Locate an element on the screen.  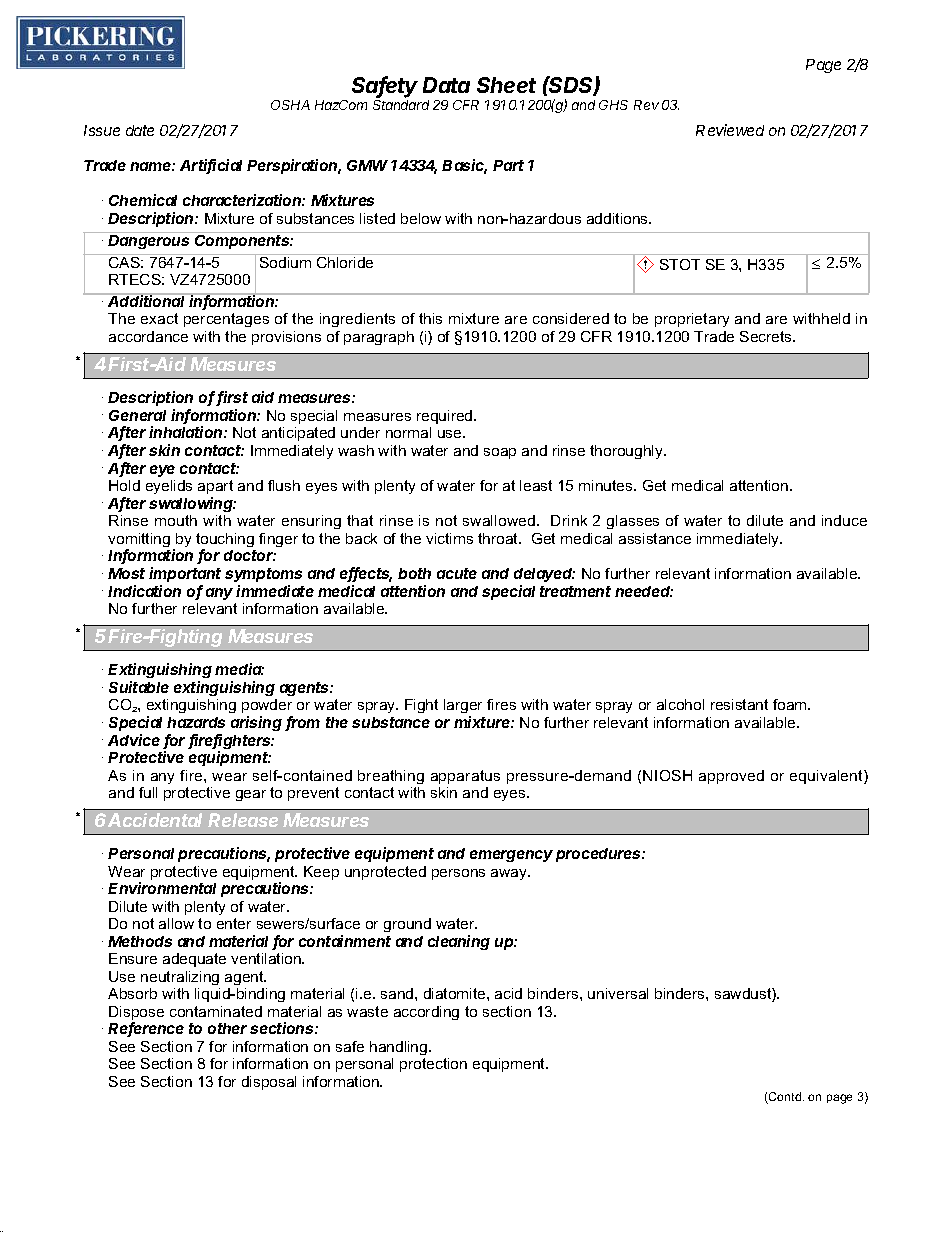
Reviewed is located at coordinates (730, 130).
